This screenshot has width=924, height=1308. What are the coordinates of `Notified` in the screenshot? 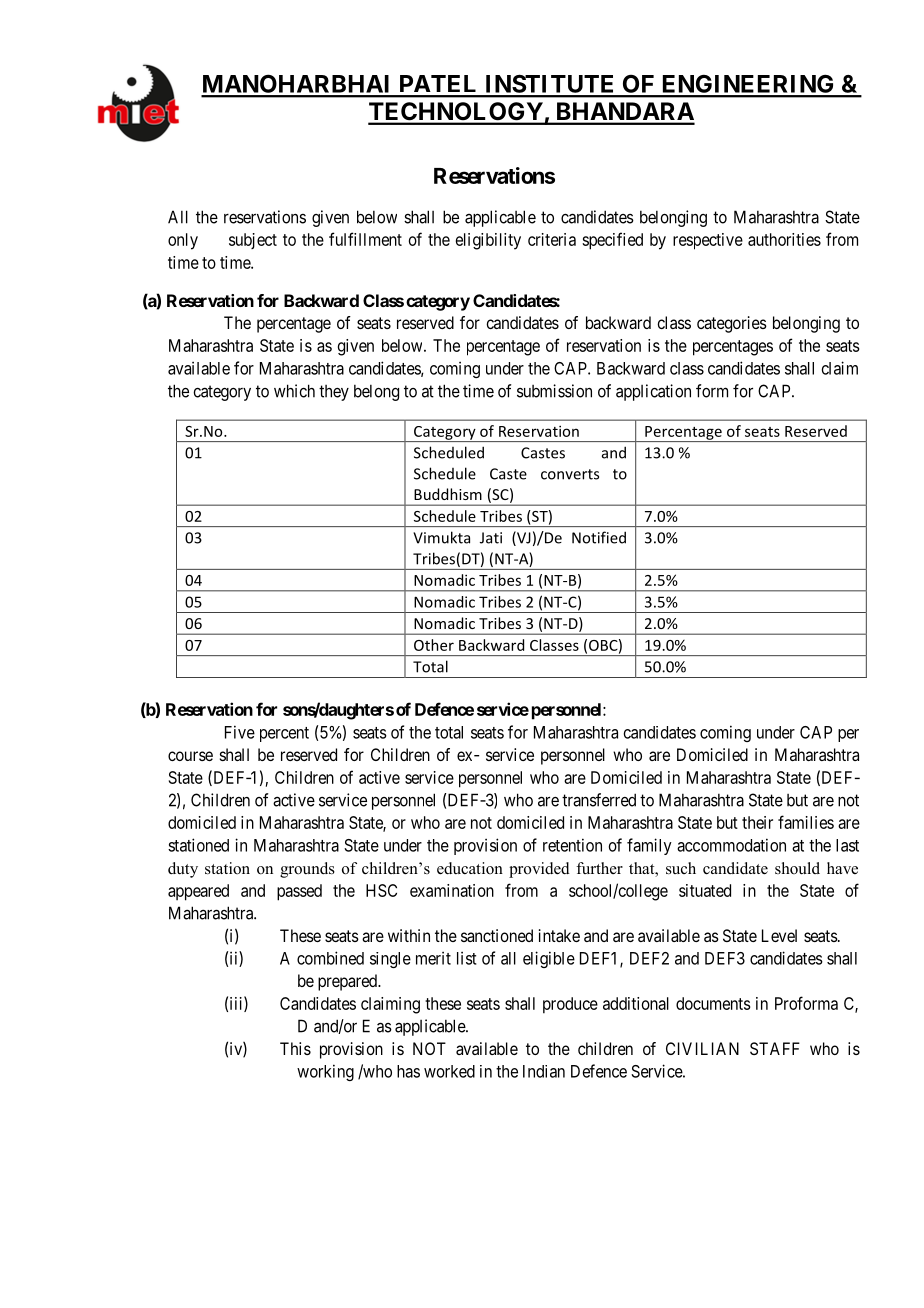 It's located at (599, 537).
